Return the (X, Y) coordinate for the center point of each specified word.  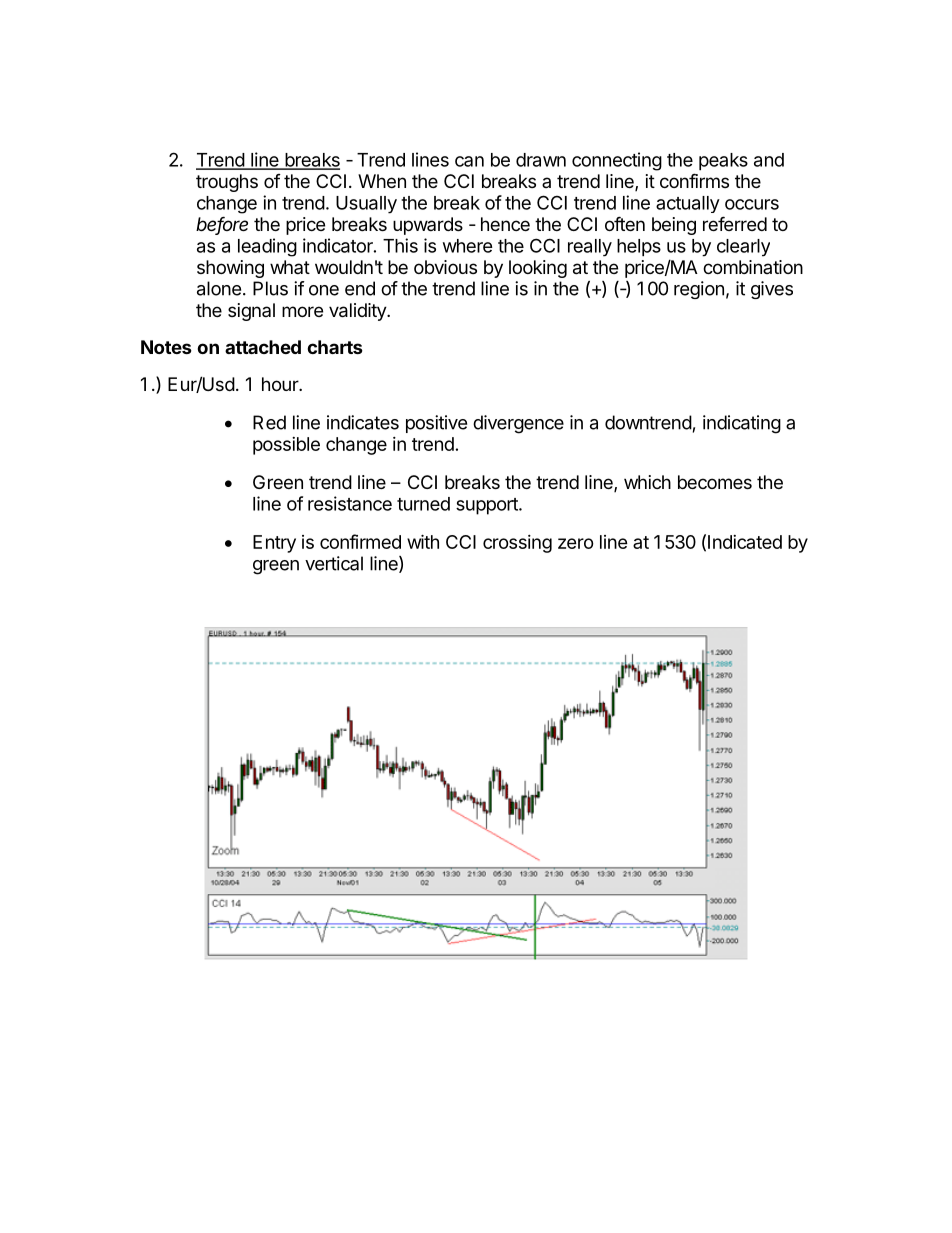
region (699, 290)
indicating (742, 424)
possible (286, 446)
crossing (517, 544)
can (469, 161)
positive (436, 424)
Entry (274, 544)
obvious (445, 267)
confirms (694, 180)
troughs (227, 183)
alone (219, 288)
